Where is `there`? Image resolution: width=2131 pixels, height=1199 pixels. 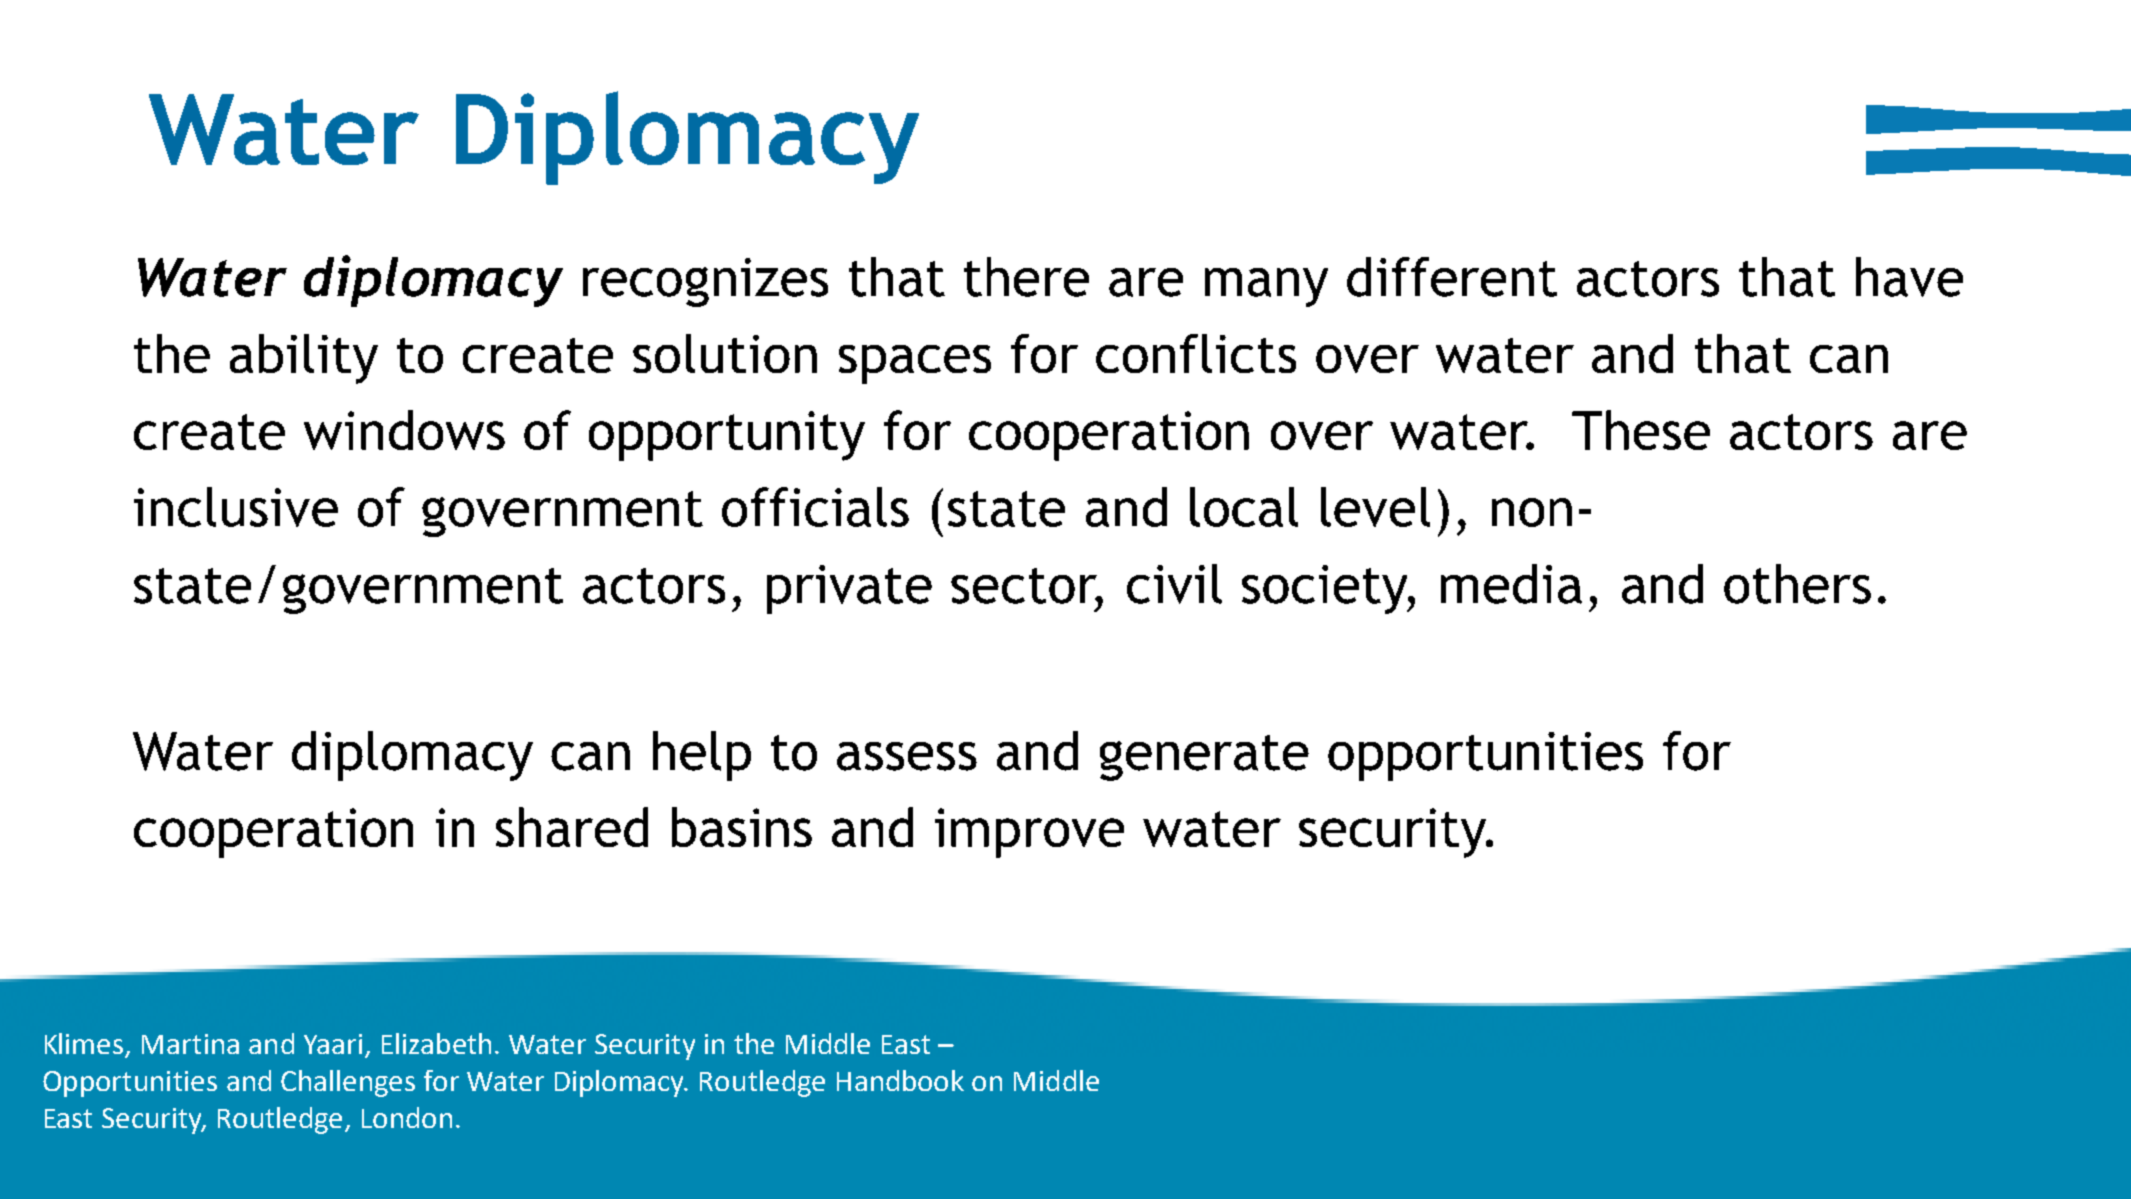
there is located at coordinates (1026, 277).
